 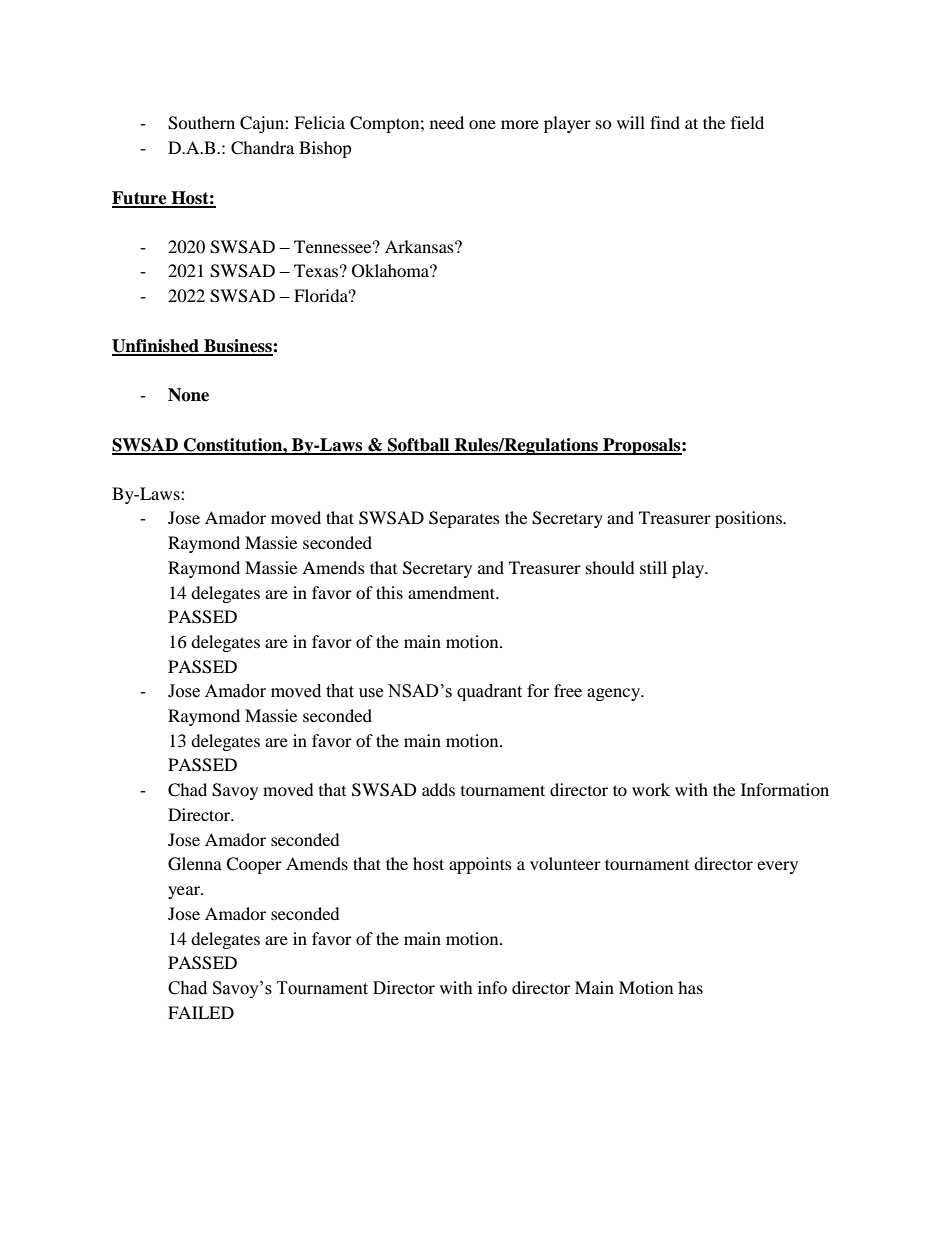 What do you see at coordinates (665, 122) in the screenshot?
I see `find` at bounding box center [665, 122].
